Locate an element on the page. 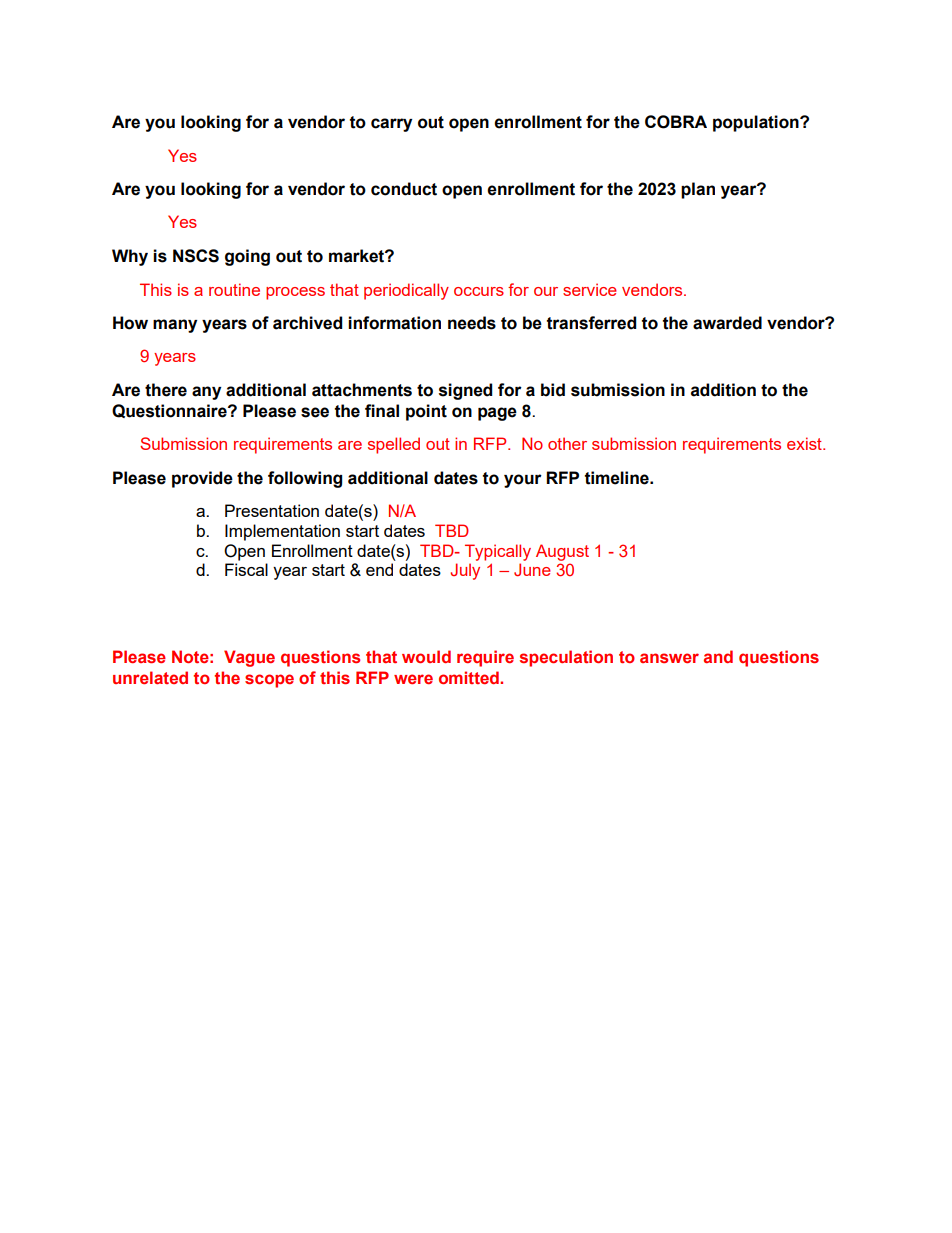  and is located at coordinates (718, 656).
